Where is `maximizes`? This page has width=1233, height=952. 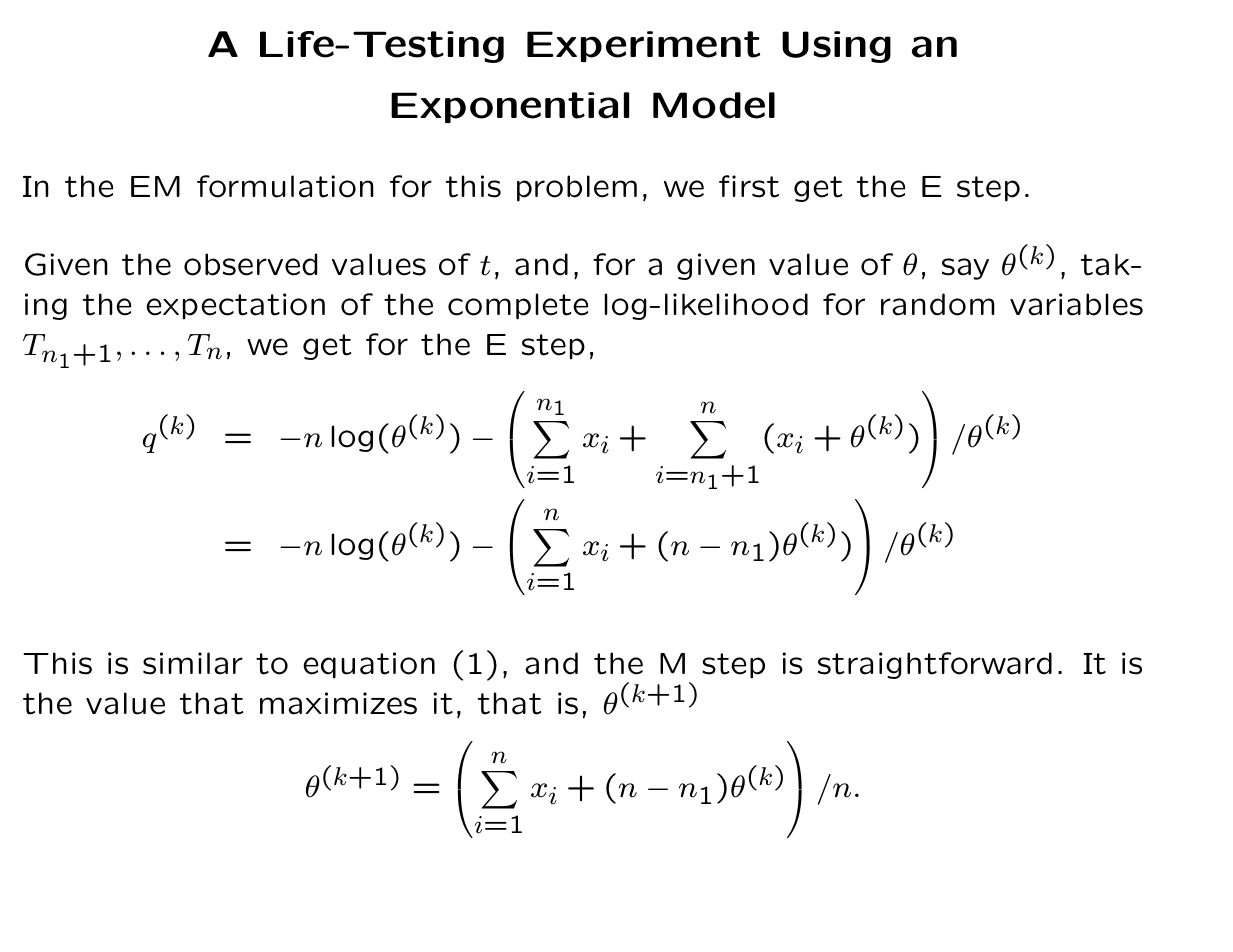 maximizes is located at coordinates (338, 703).
